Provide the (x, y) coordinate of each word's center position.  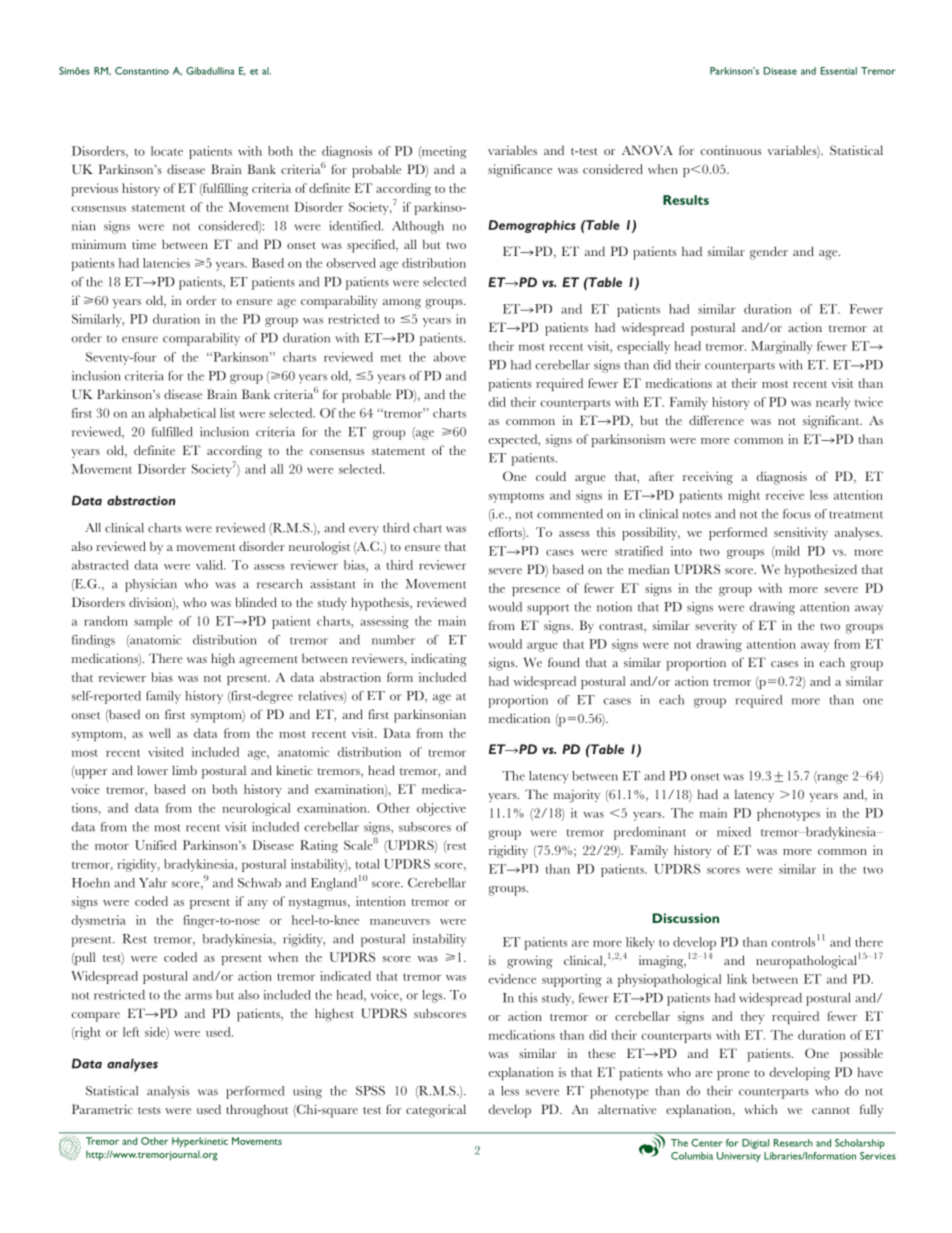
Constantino (142, 71)
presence (536, 591)
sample (153, 622)
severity (716, 627)
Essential (839, 71)
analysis (168, 1092)
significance (520, 170)
